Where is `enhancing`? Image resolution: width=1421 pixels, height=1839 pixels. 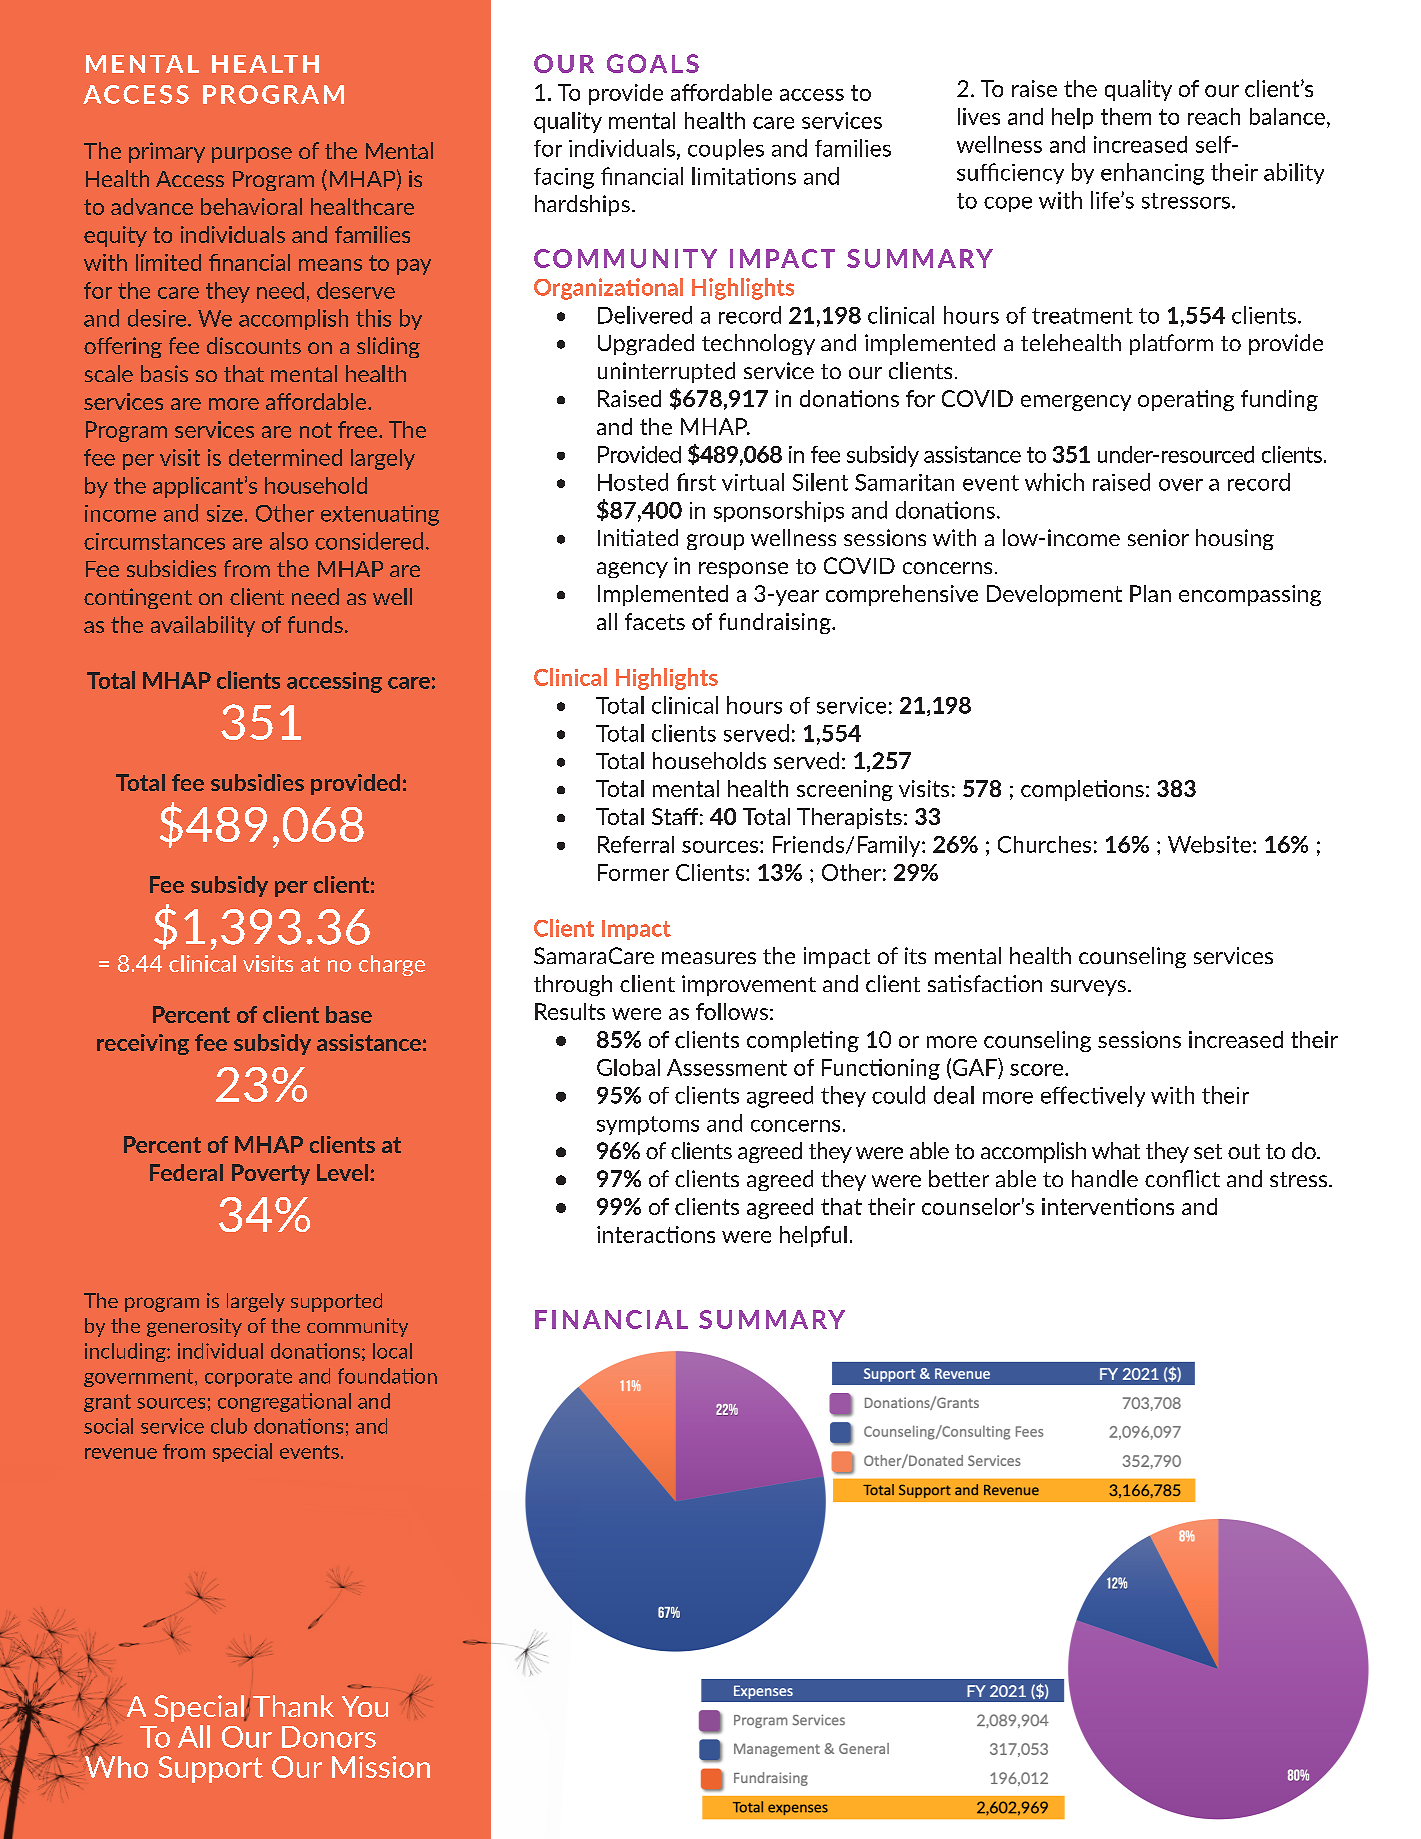
enhancing is located at coordinates (1152, 174).
